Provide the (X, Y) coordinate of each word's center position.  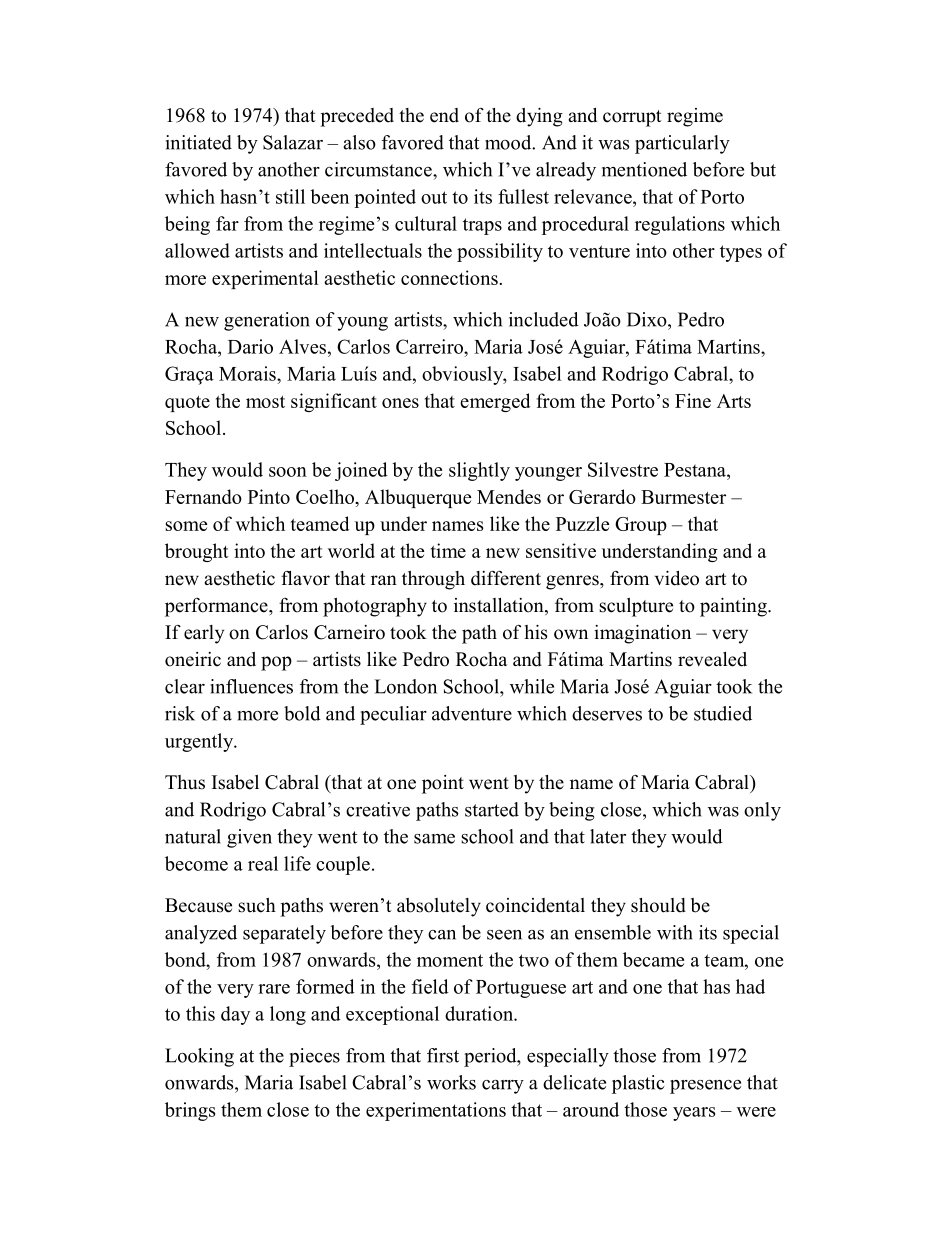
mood (509, 142)
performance (217, 607)
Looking (199, 1057)
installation (500, 606)
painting (734, 607)
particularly (682, 144)
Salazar (293, 142)
